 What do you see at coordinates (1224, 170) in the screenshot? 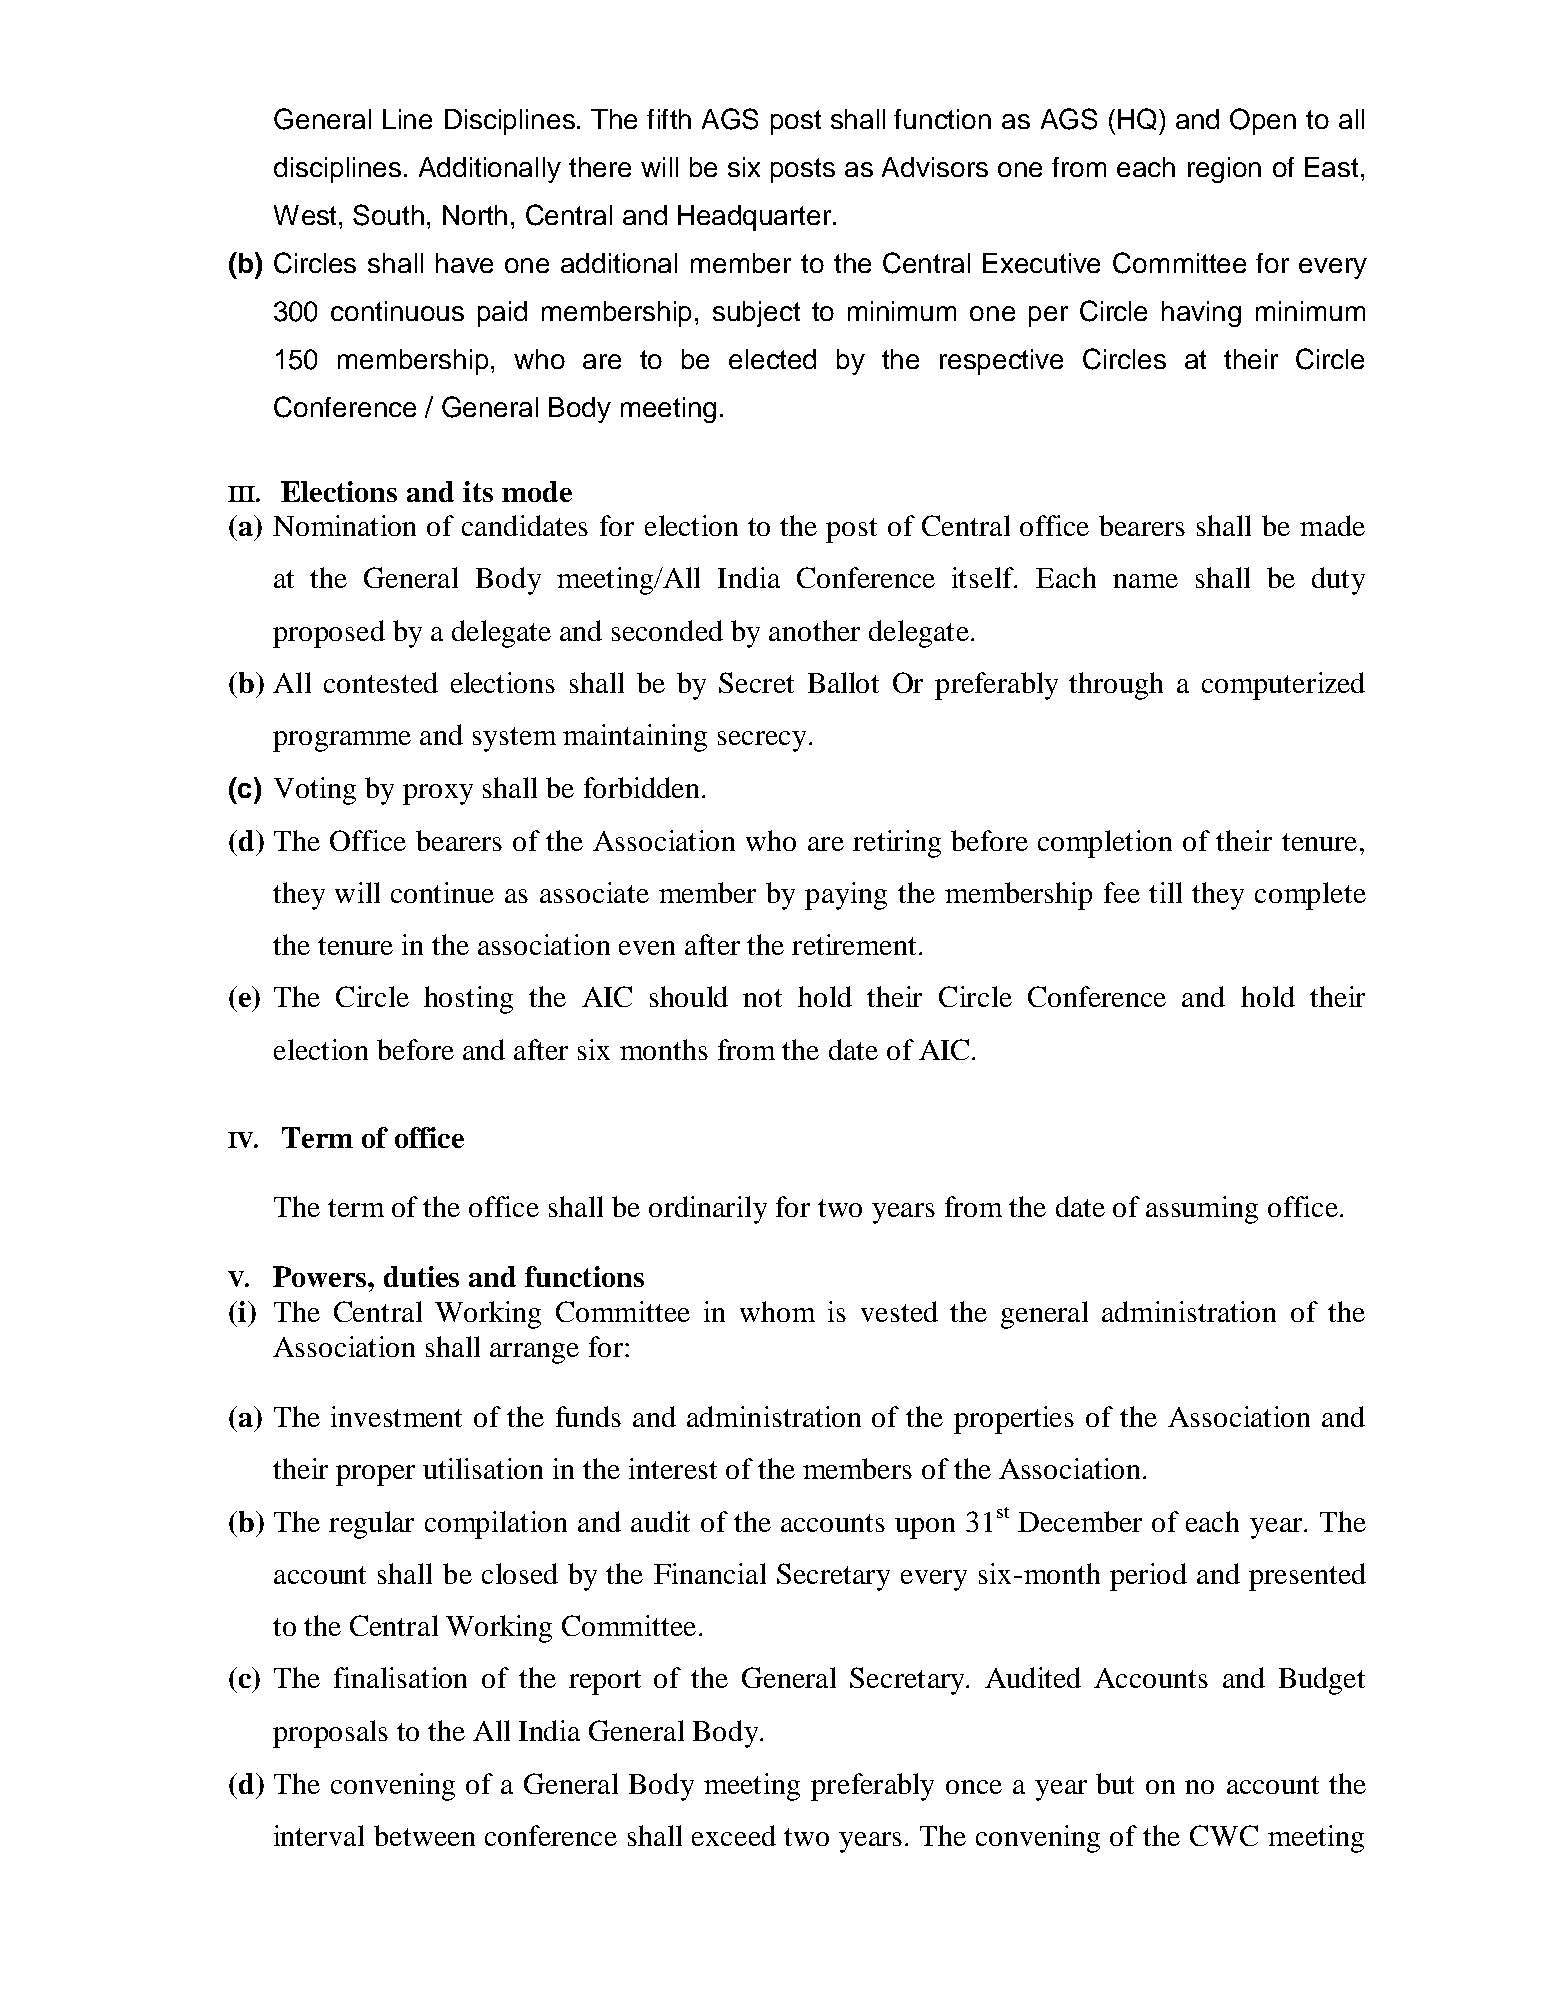
I see `region` at bounding box center [1224, 170].
